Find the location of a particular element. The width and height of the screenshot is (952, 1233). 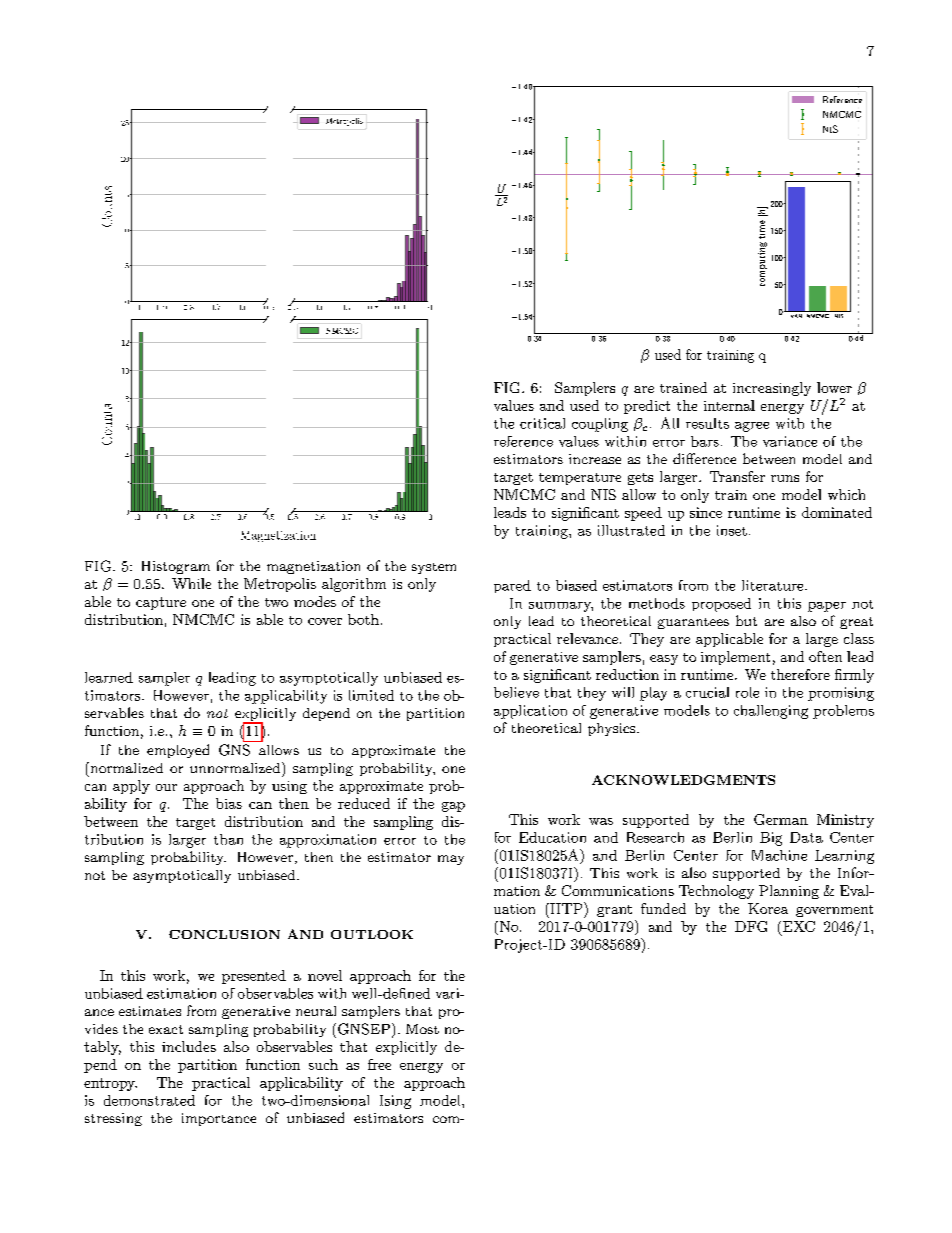

Histogram is located at coordinates (176, 567).
